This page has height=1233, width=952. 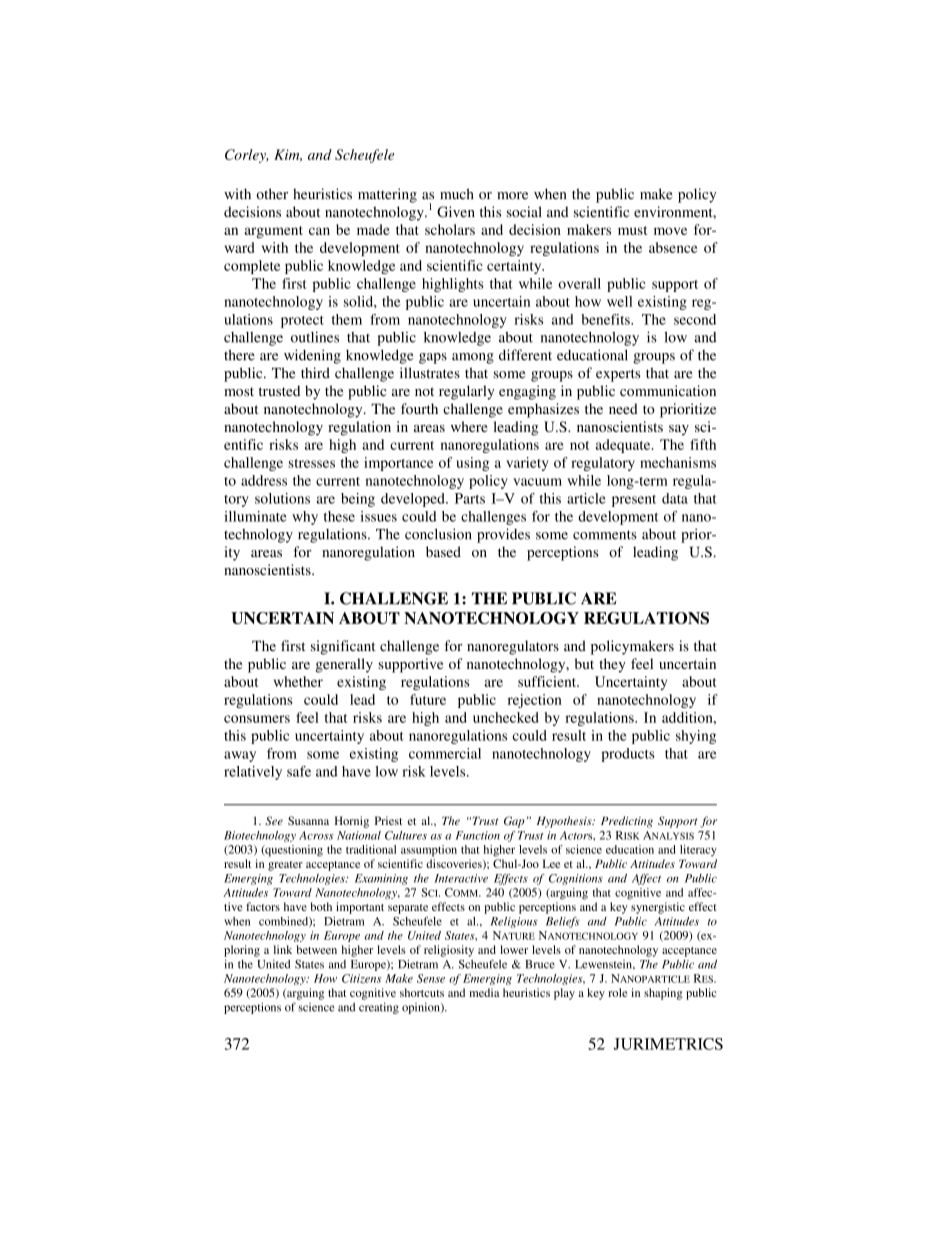 What do you see at coordinates (443, 552) in the page?
I see `based` at bounding box center [443, 552].
